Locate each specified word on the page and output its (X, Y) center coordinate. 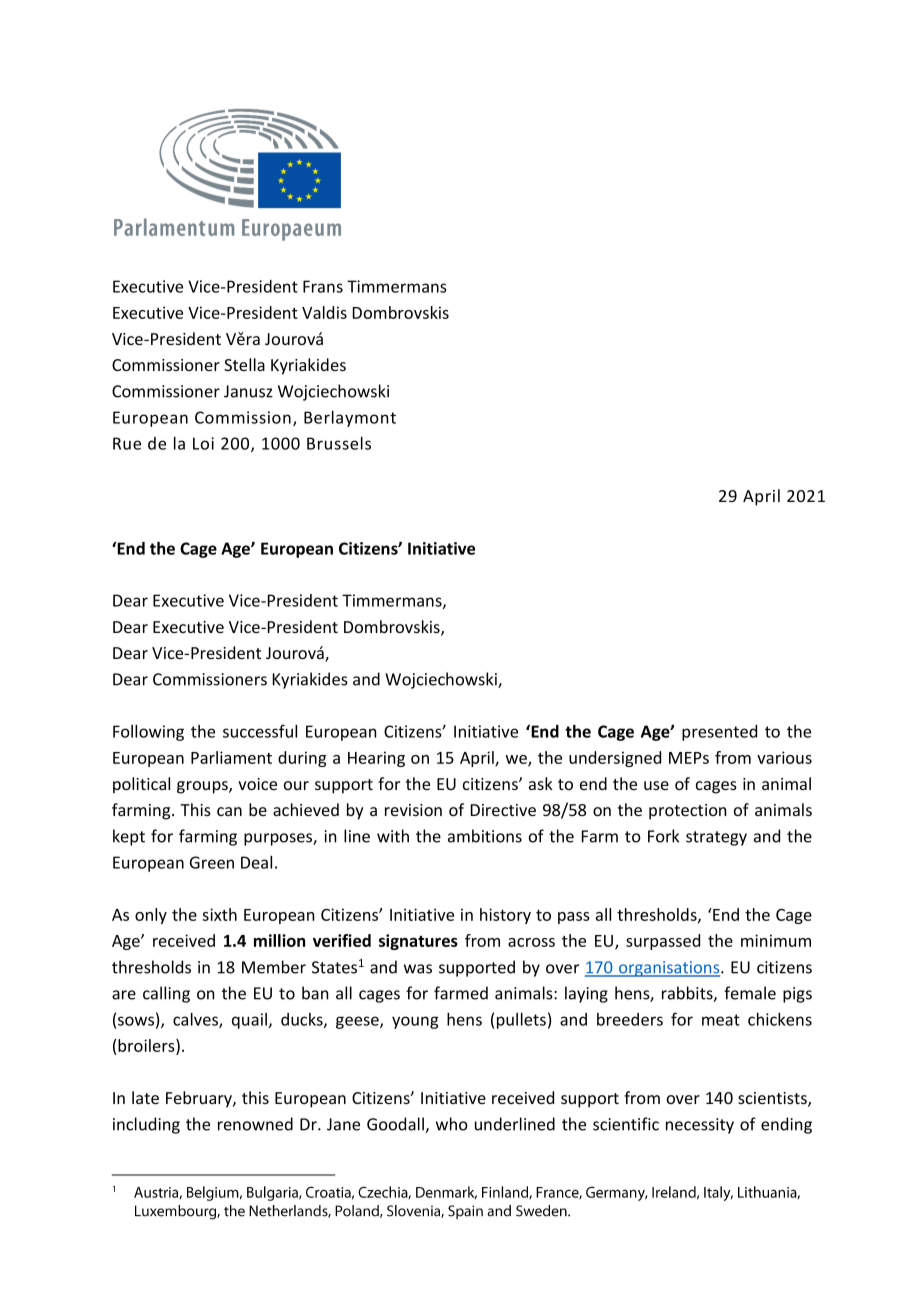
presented (719, 733)
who (452, 1124)
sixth (219, 914)
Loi (203, 443)
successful (260, 731)
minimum (776, 940)
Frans (323, 286)
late (145, 1097)
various (784, 757)
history (505, 916)
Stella (244, 364)
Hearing (376, 759)
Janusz (248, 391)
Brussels (339, 443)
